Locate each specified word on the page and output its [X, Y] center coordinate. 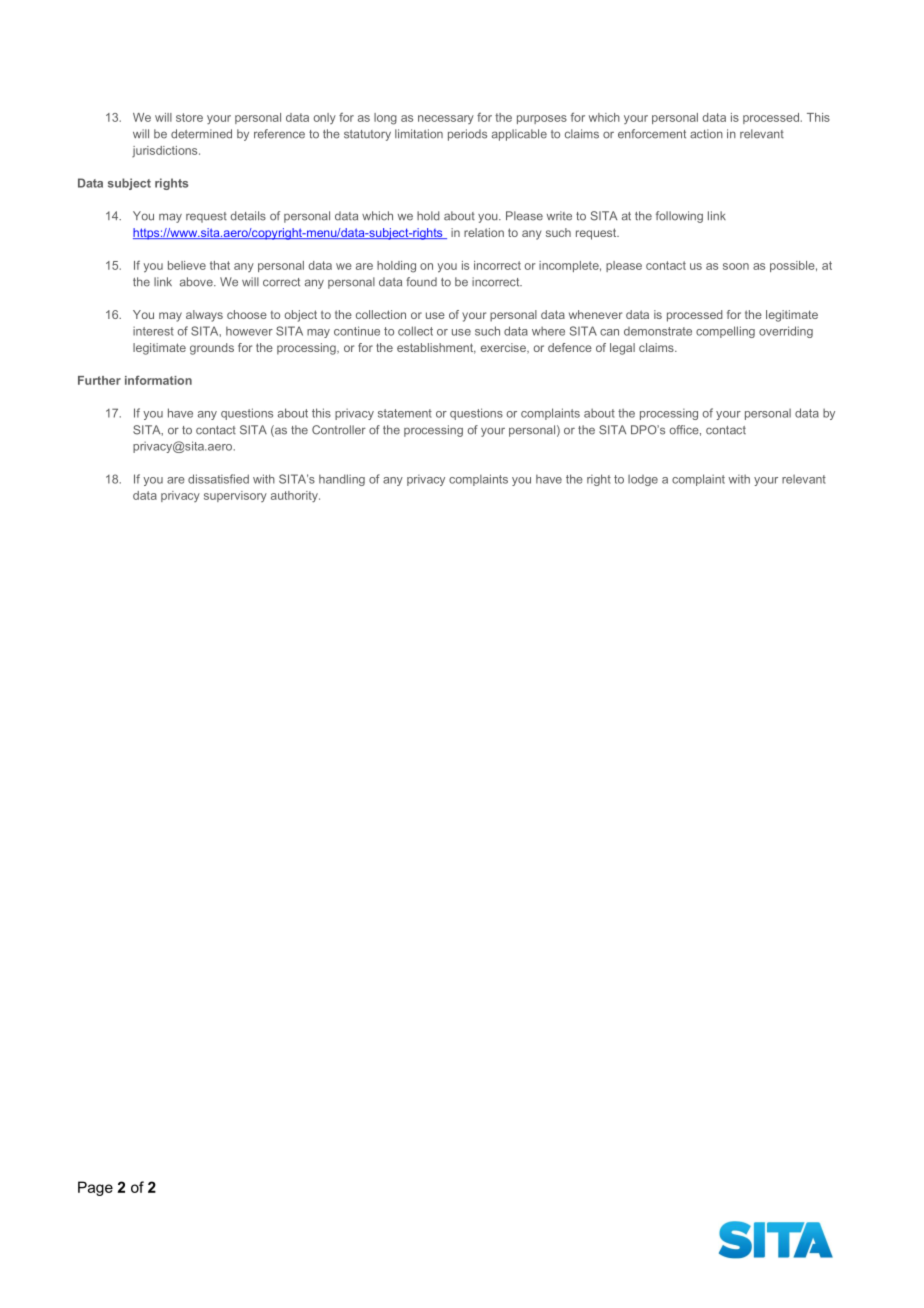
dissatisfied [218, 479]
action [706, 134]
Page [95, 1188]
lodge [643, 480]
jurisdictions [166, 151]
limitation [419, 134]
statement [405, 413]
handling [342, 480]
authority [295, 496]
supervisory [235, 496]
